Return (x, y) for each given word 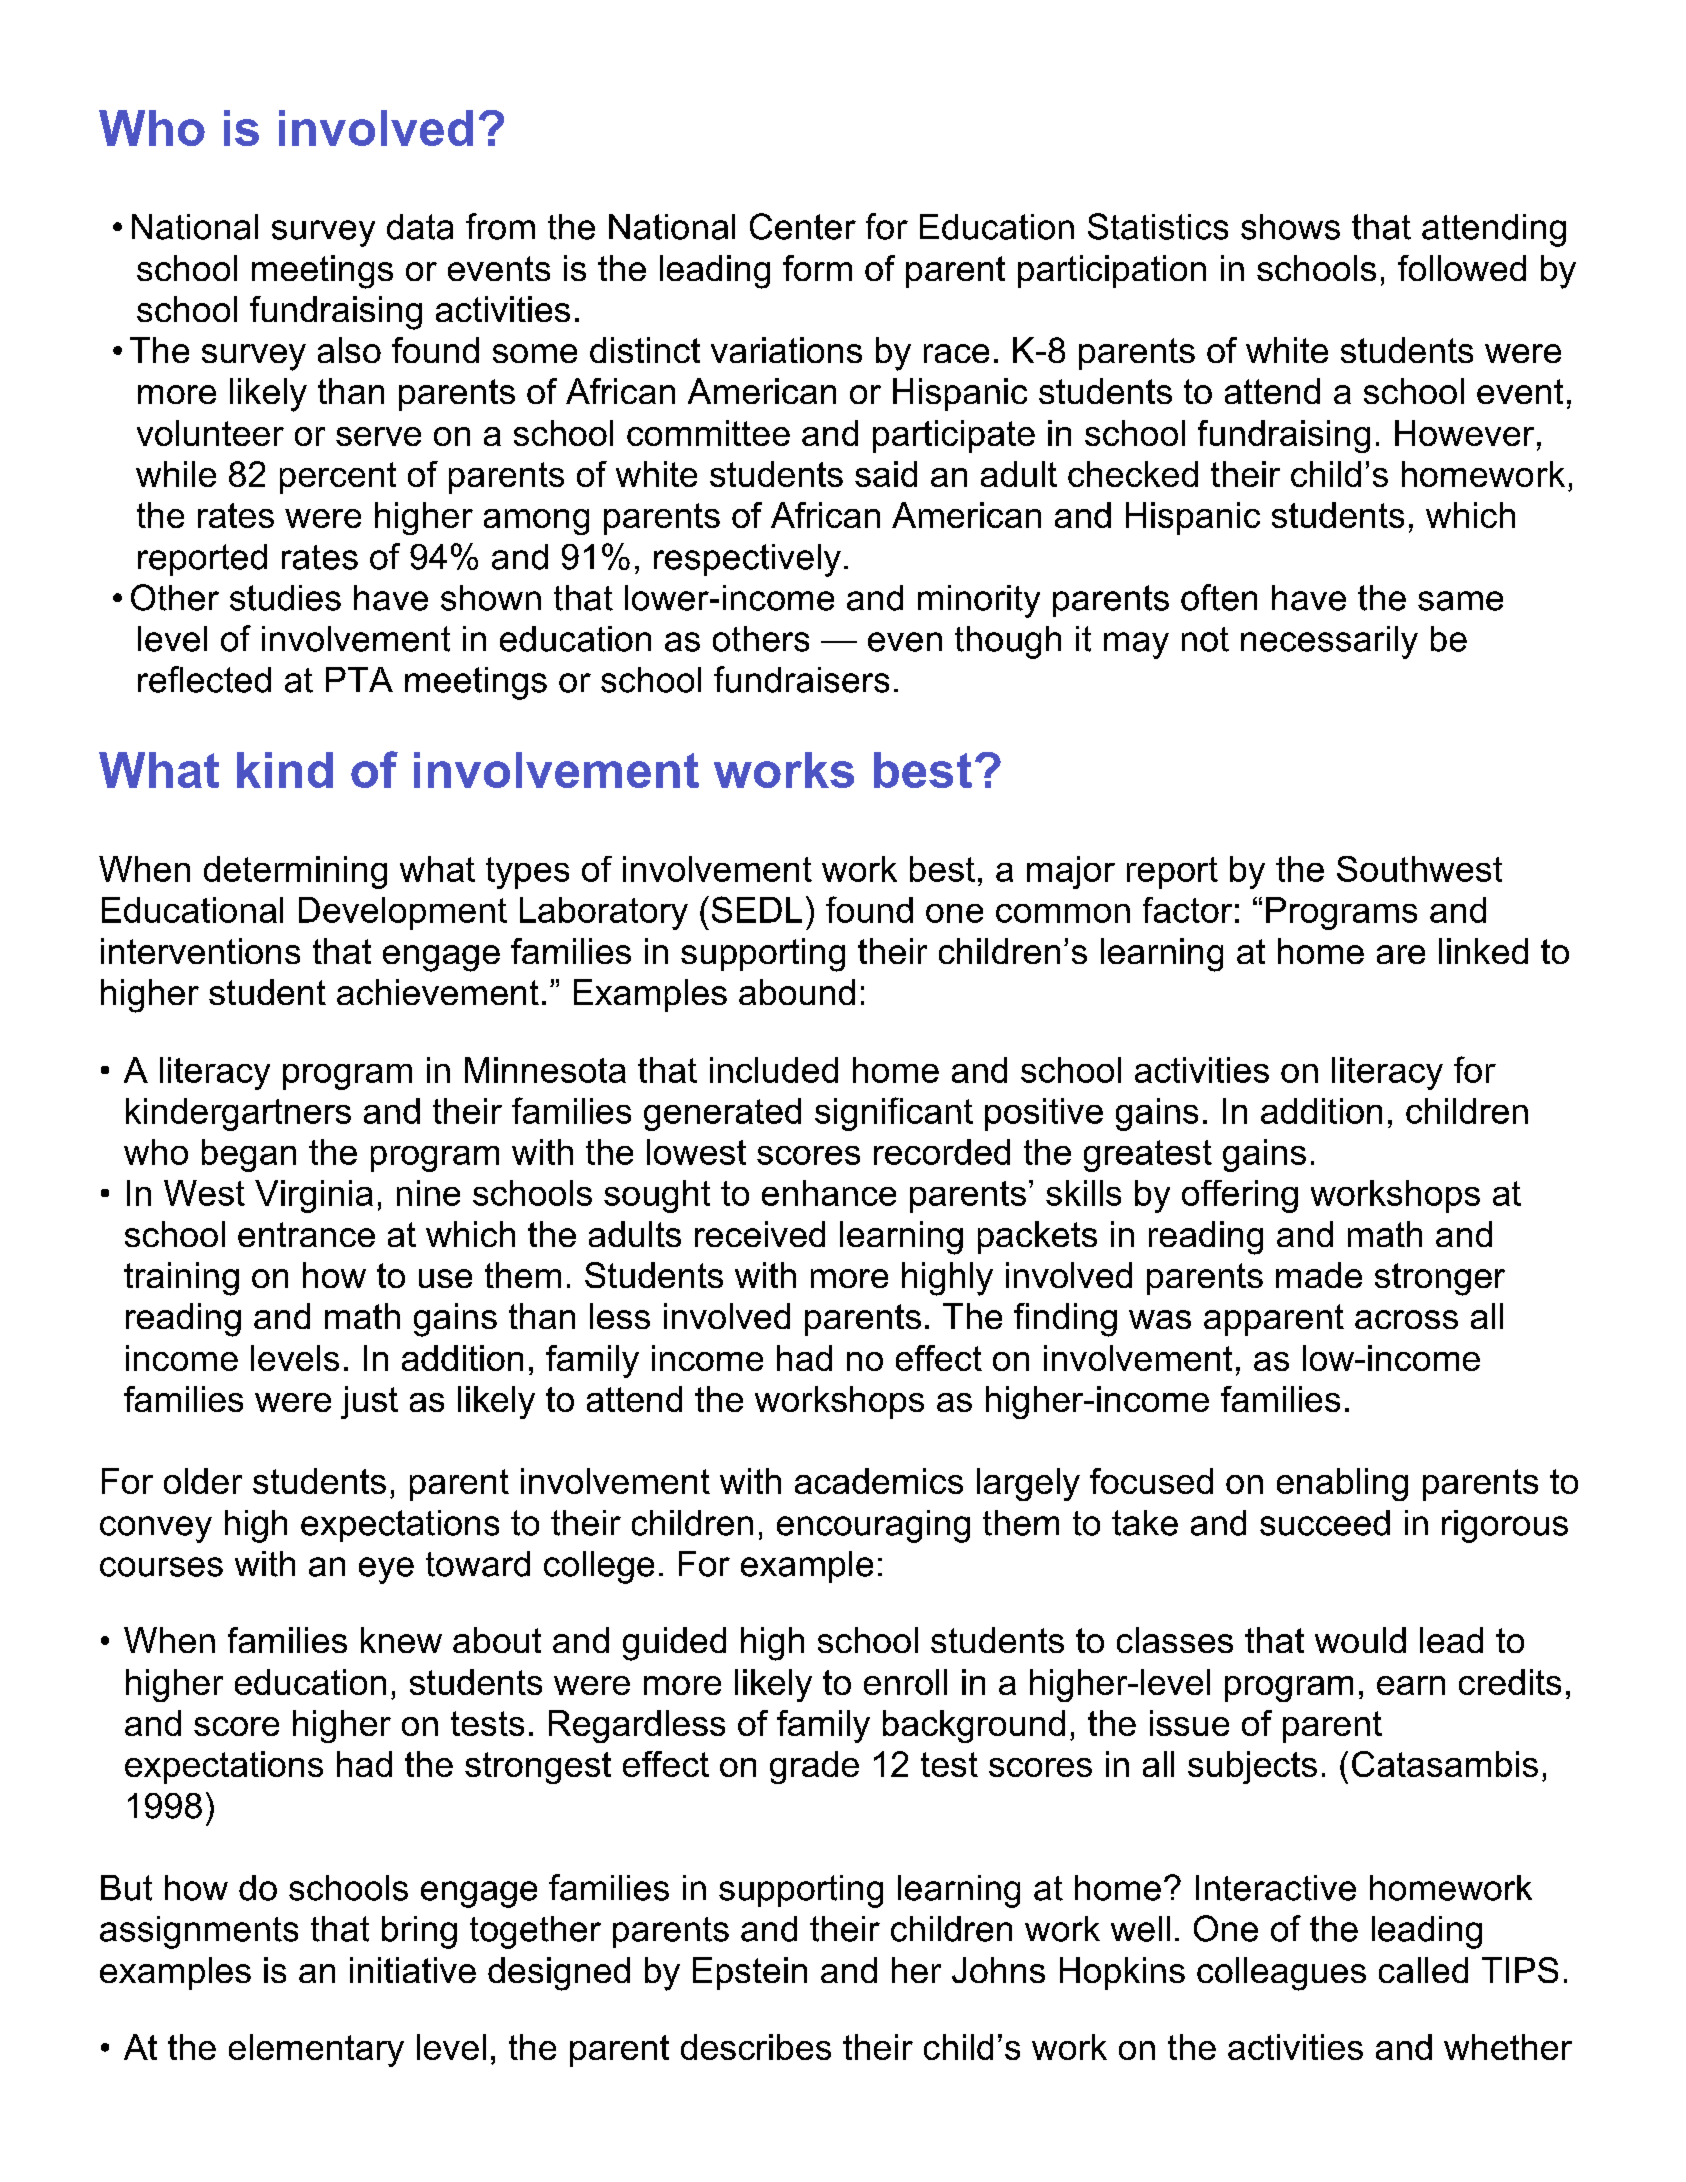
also (349, 350)
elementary (316, 2050)
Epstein (750, 1973)
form (817, 268)
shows (1290, 227)
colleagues (1281, 1974)
